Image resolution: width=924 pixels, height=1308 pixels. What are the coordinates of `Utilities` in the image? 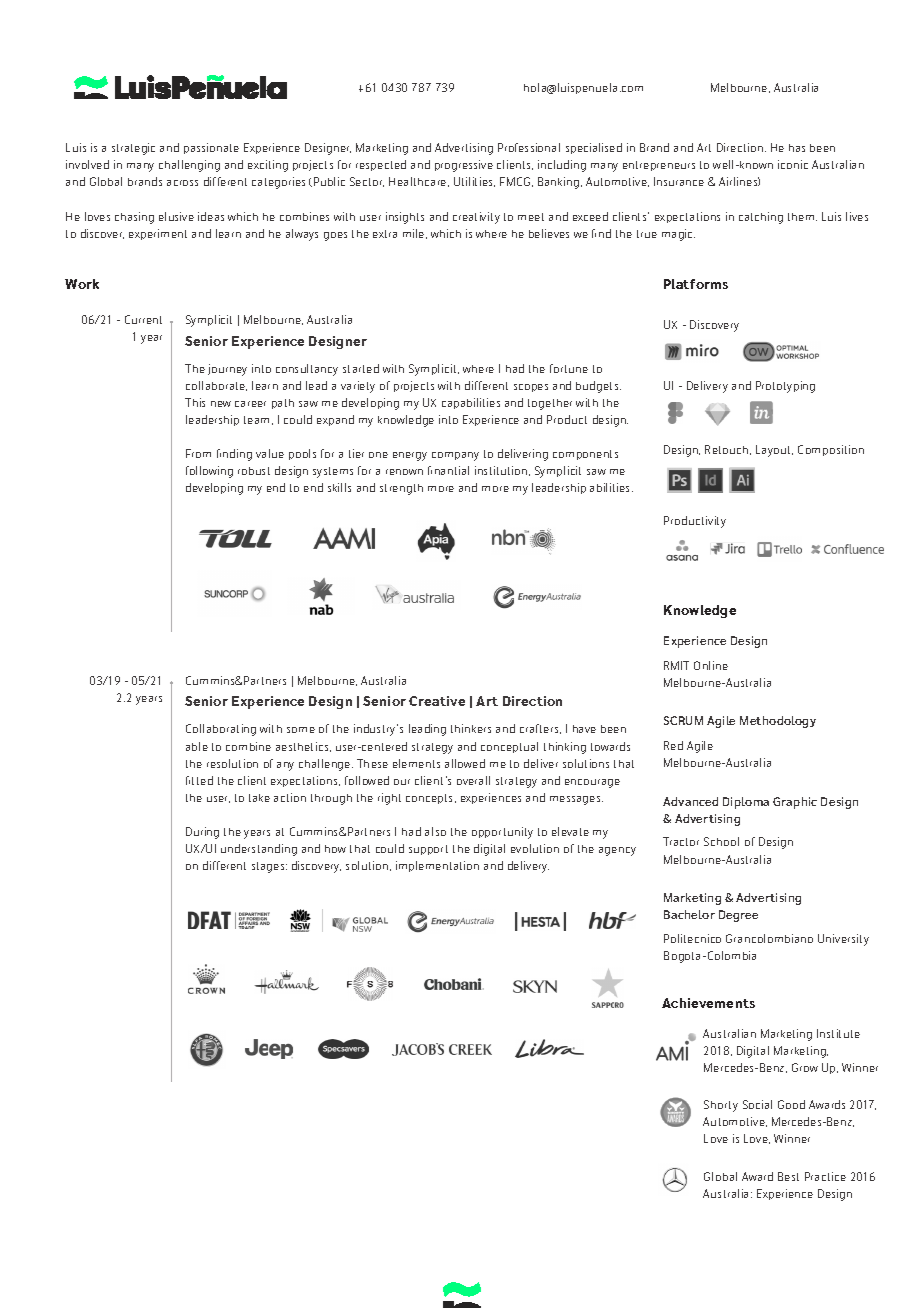 It's located at (474, 182).
